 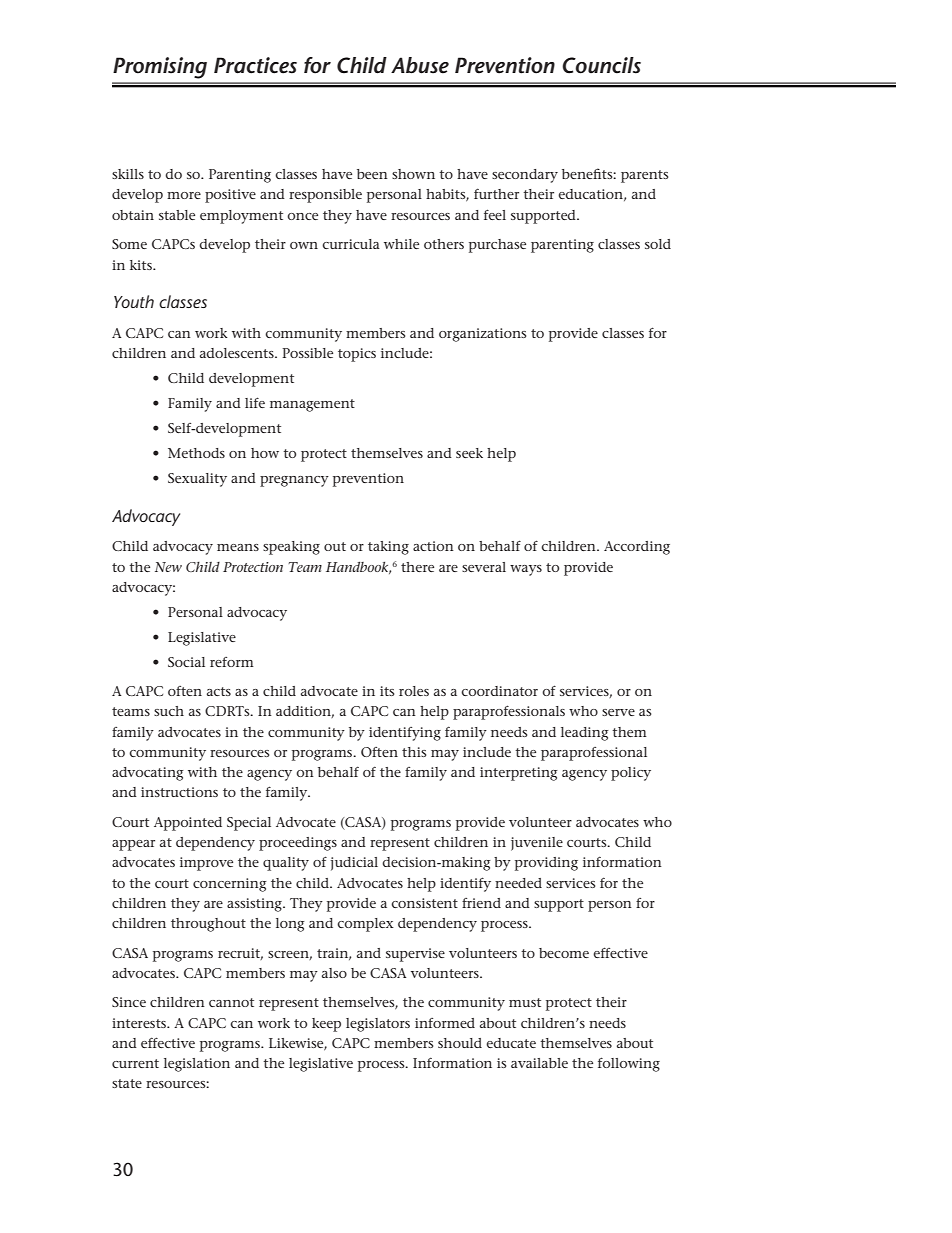 What do you see at coordinates (354, 864) in the screenshot?
I see `judicial` at bounding box center [354, 864].
